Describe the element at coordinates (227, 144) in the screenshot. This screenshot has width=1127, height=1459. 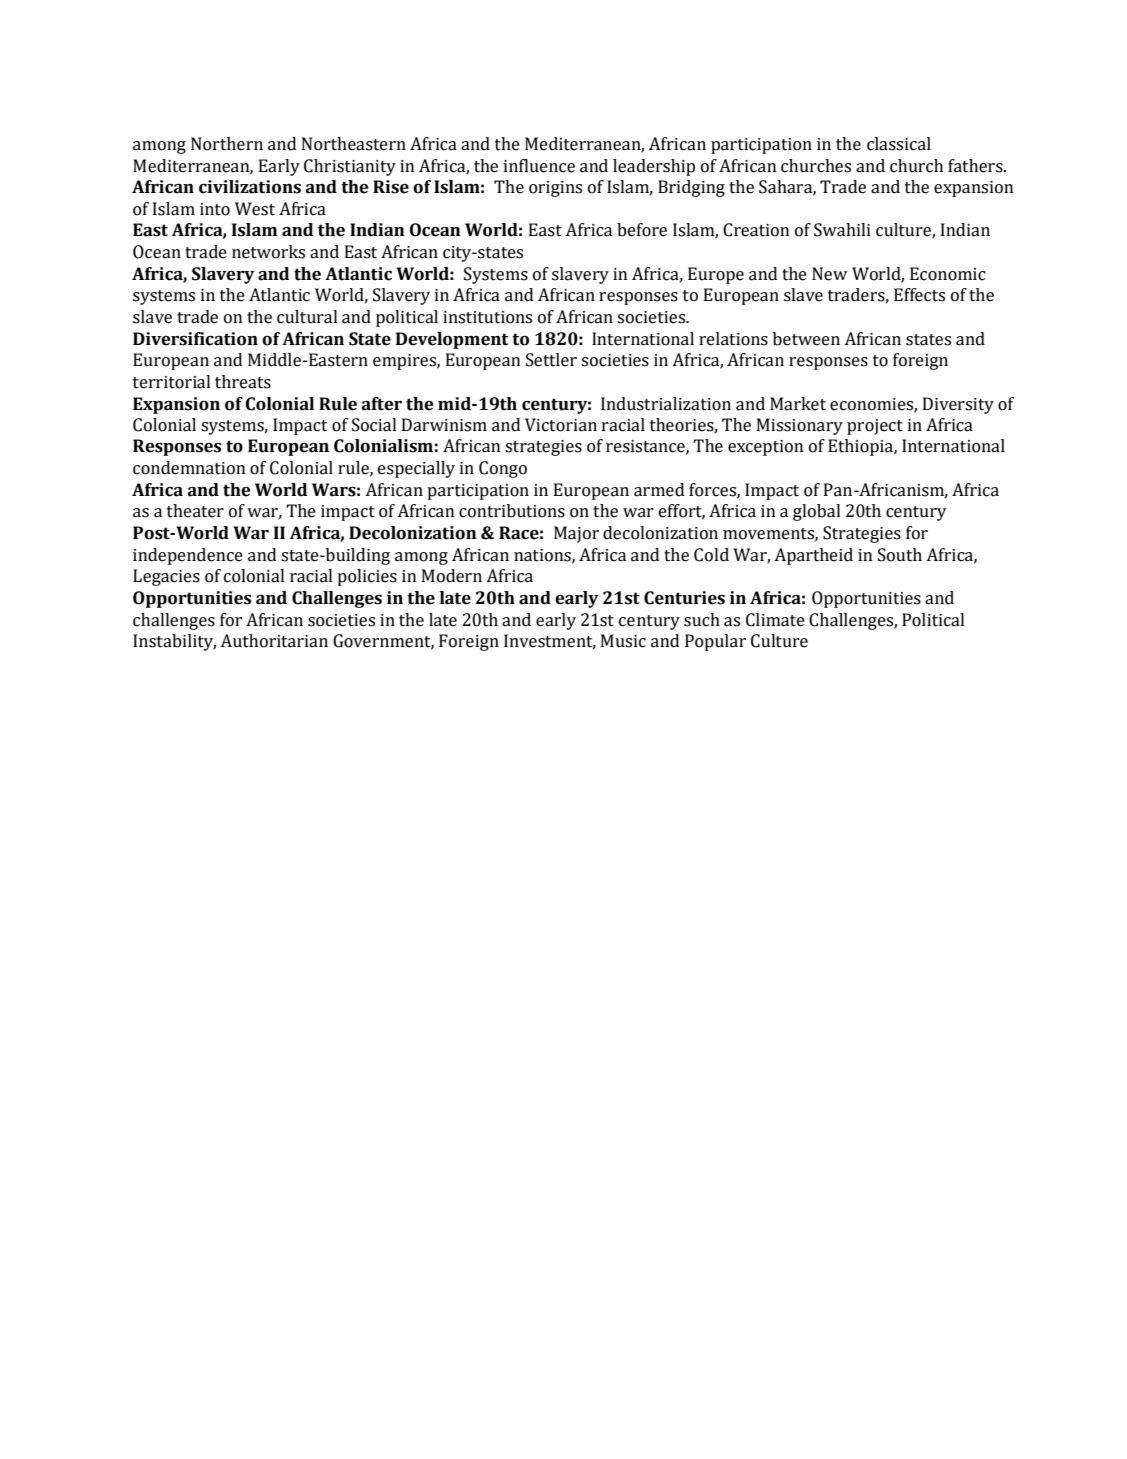
I see `Northern` at that location.
